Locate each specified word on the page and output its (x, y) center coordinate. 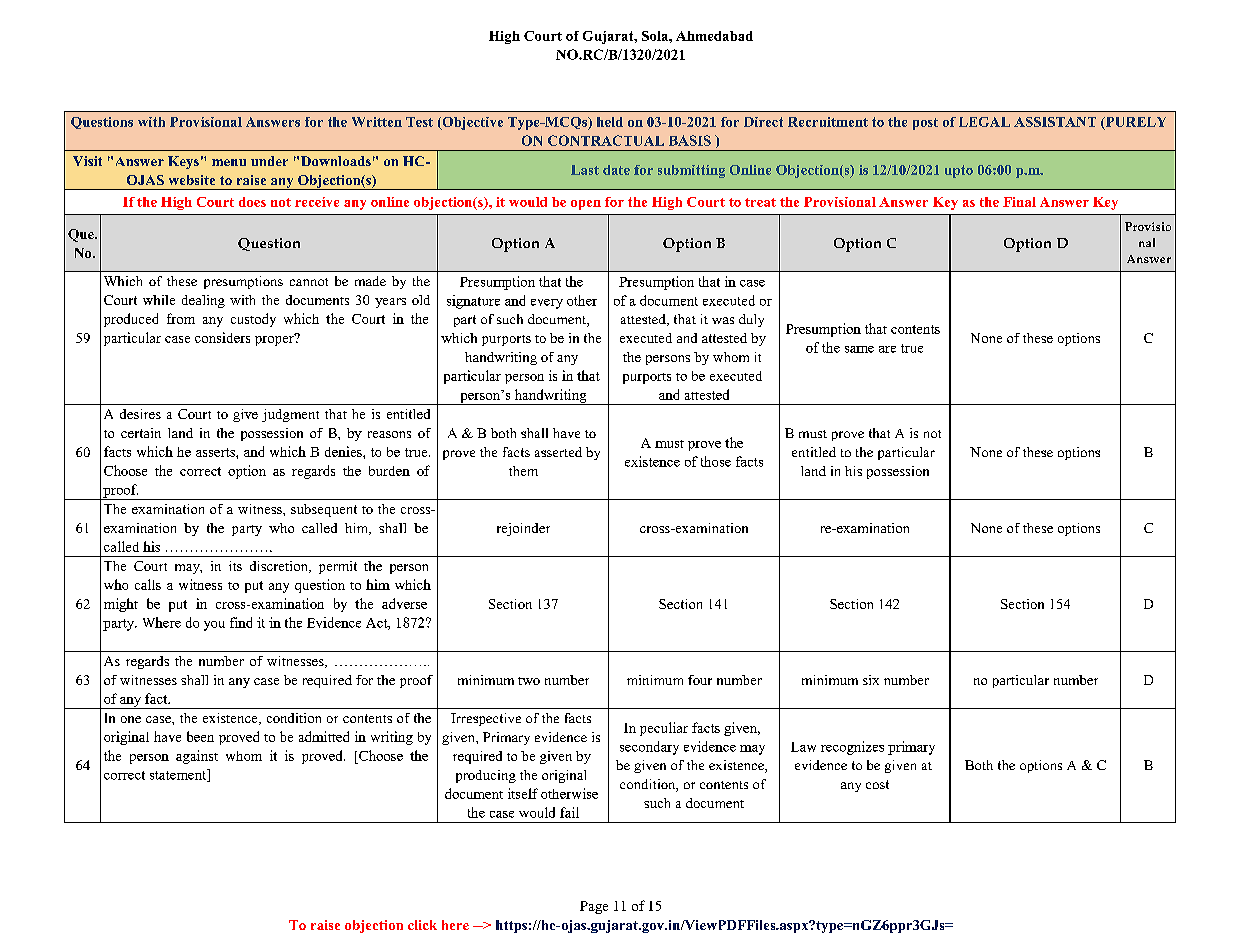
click (422, 925)
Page (594, 907)
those (716, 461)
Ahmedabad (714, 36)
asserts (216, 452)
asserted (558, 452)
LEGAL (984, 122)
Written (377, 122)
